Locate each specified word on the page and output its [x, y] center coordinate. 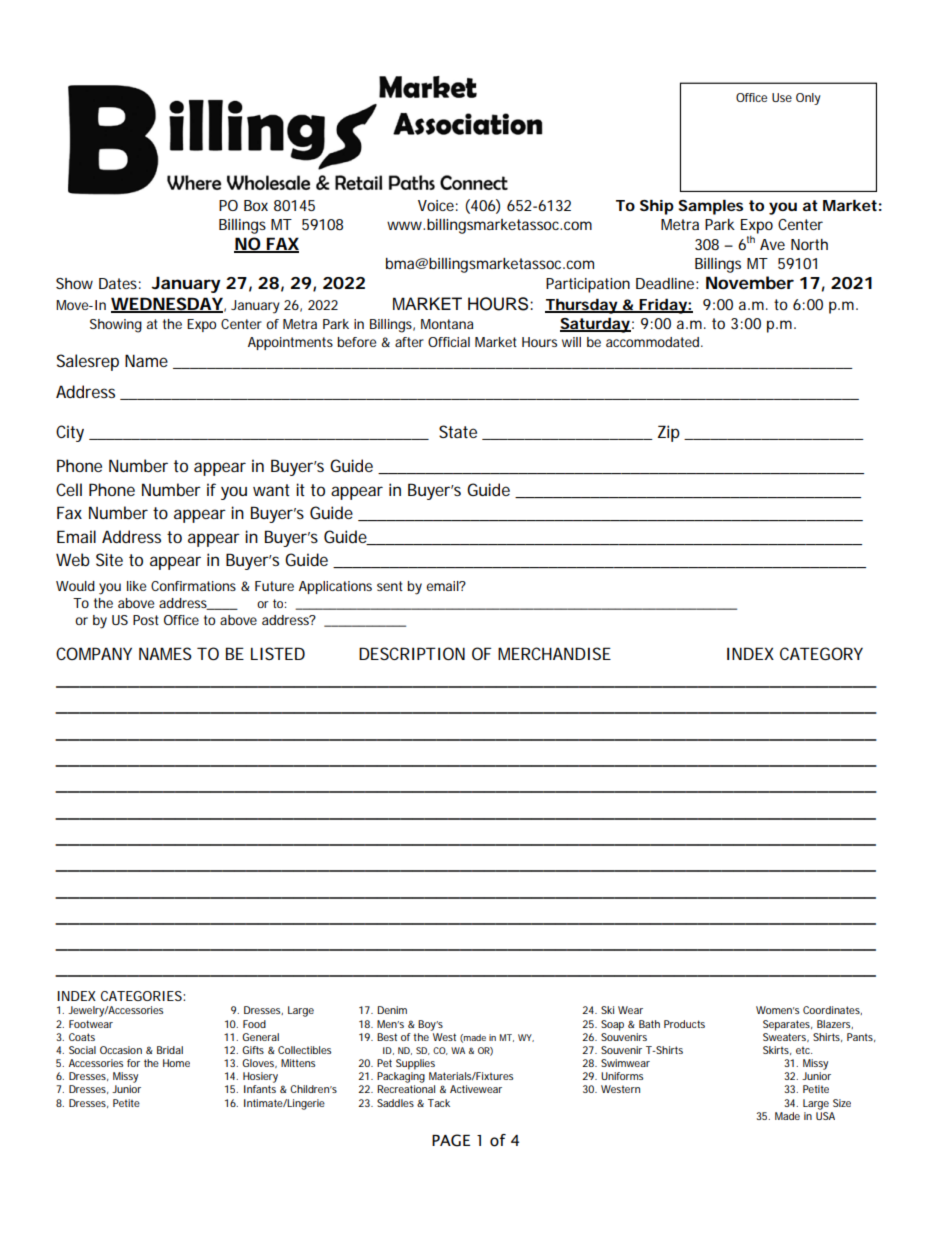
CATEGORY [821, 653]
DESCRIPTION [412, 653]
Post [146, 620]
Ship [657, 207]
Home [176, 1063]
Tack [439, 1103]
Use [782, 97]
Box [256, 205]
